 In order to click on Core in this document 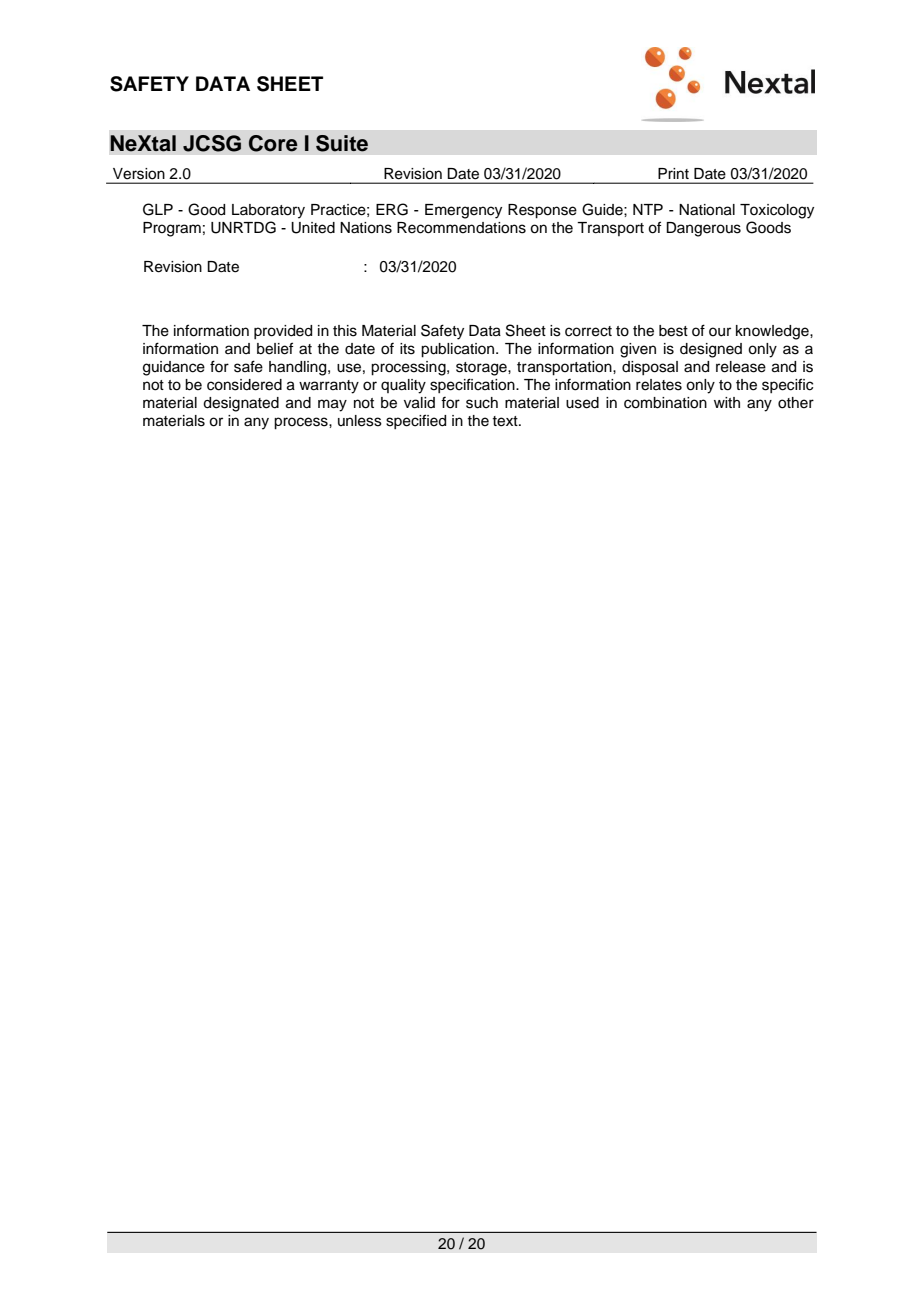, I will do `click(273, 143)`.
